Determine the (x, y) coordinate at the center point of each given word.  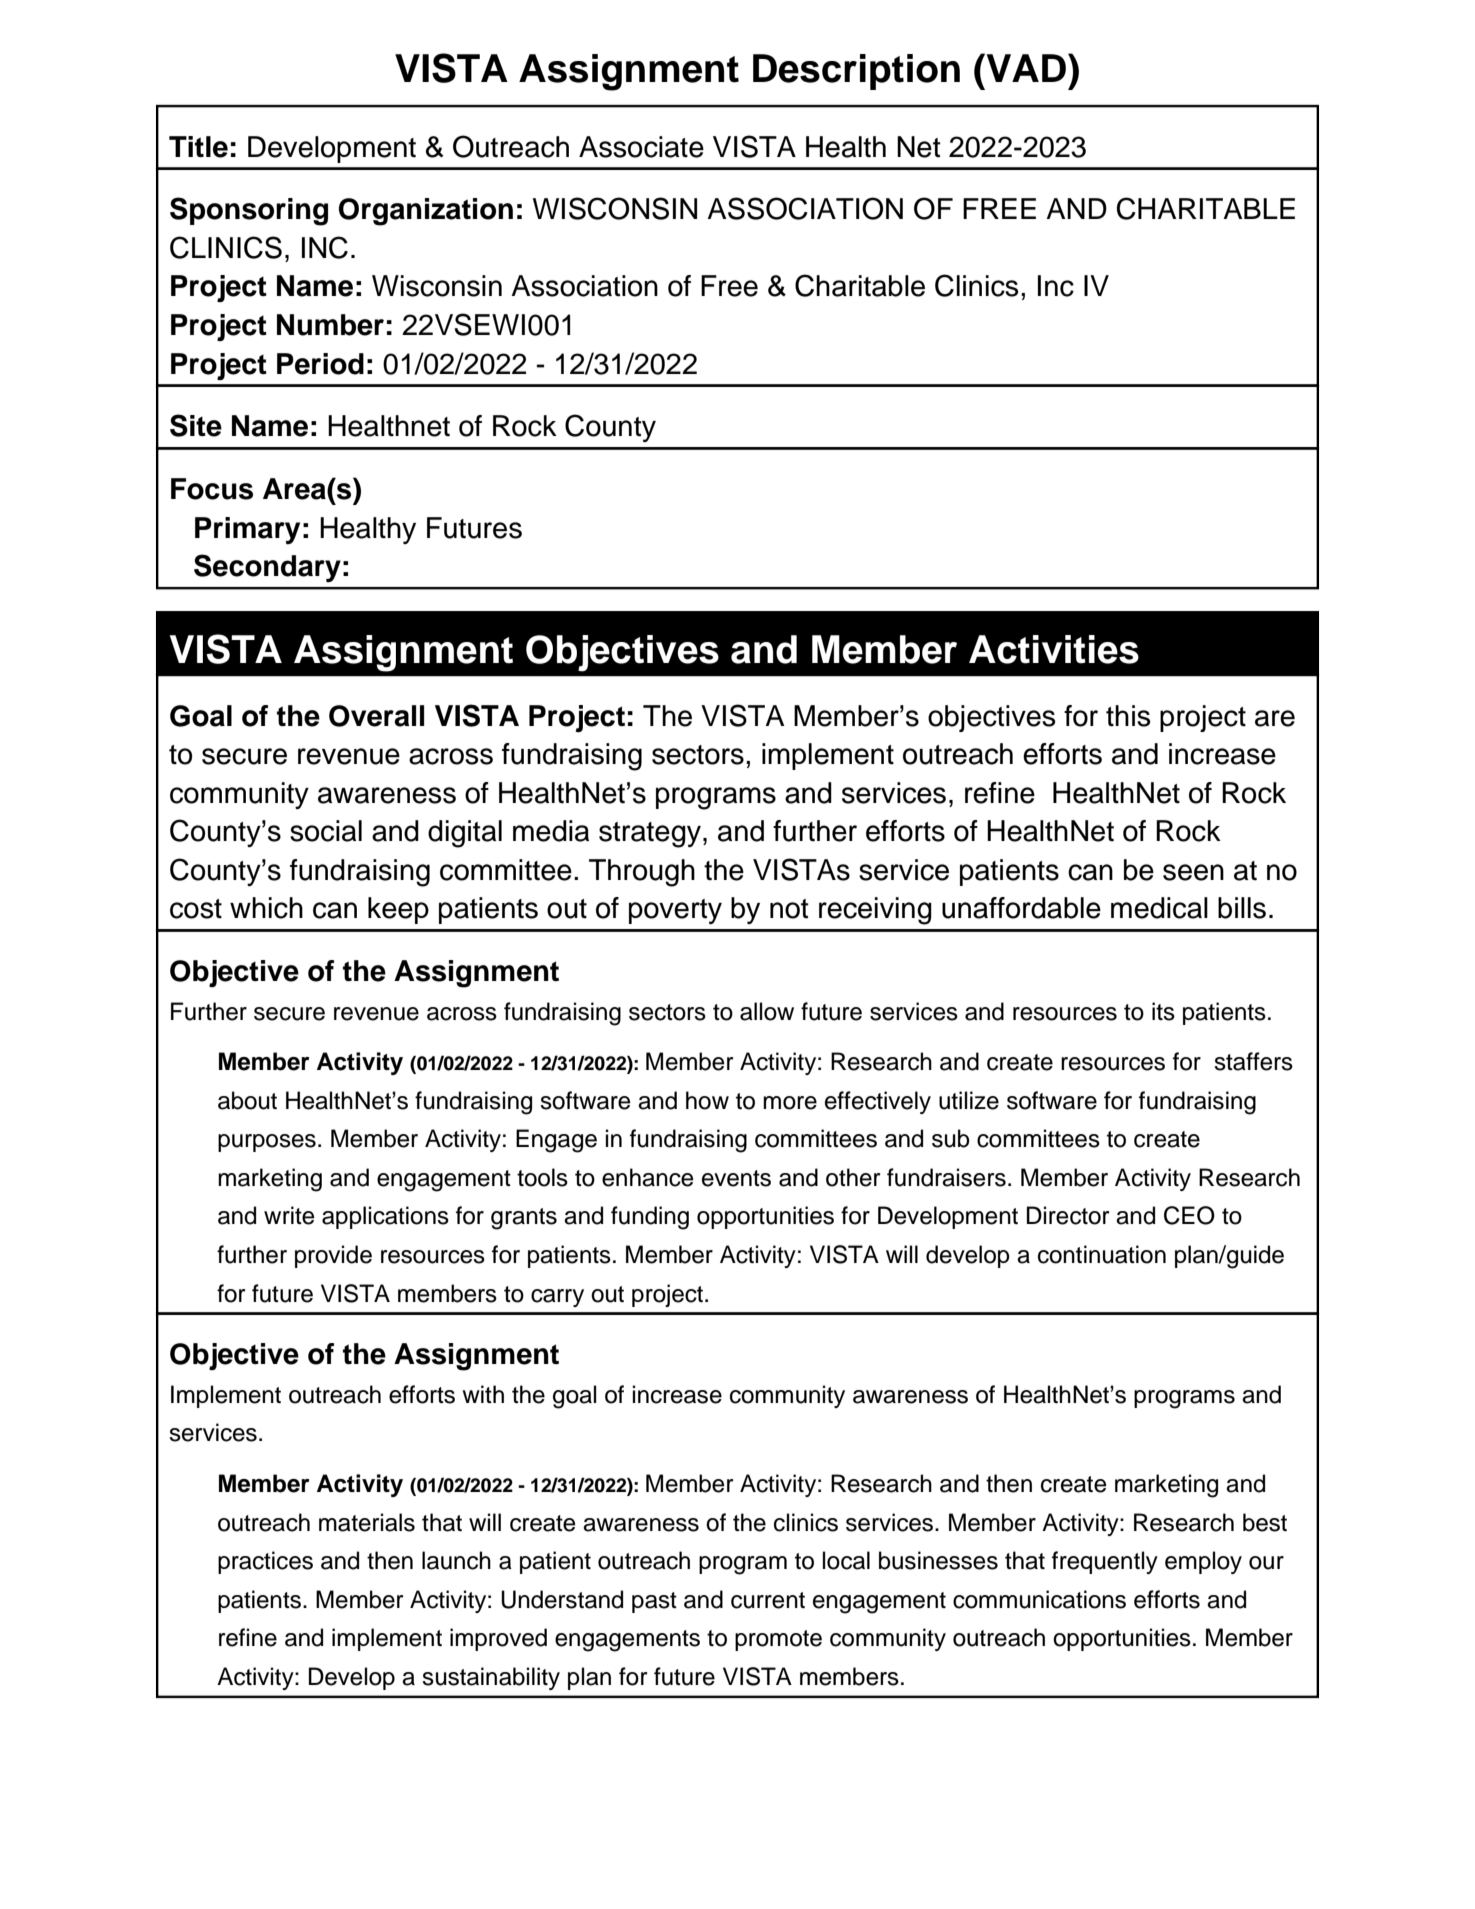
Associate (641, 147)
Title (198, 147)
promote (778, 1640)
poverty (675, 911)
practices (265, 1562)
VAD (1026, 67)
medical (1159, 908)
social (326, 831)
